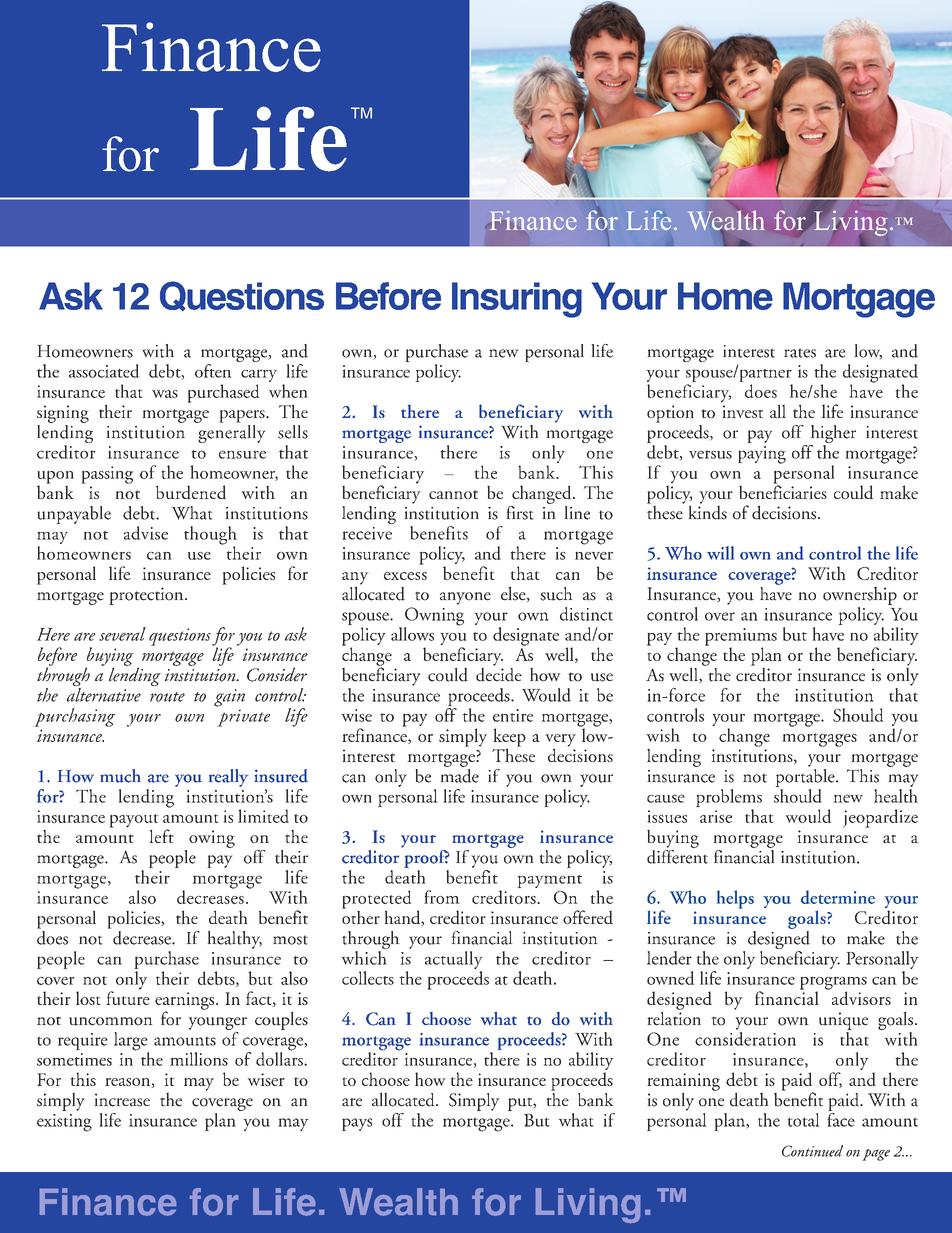 The image size is (952, 1233). What do you see at coordinates (517, 300) in the screenshot?
I see `Insuring` at bounding box center [517, 300].
